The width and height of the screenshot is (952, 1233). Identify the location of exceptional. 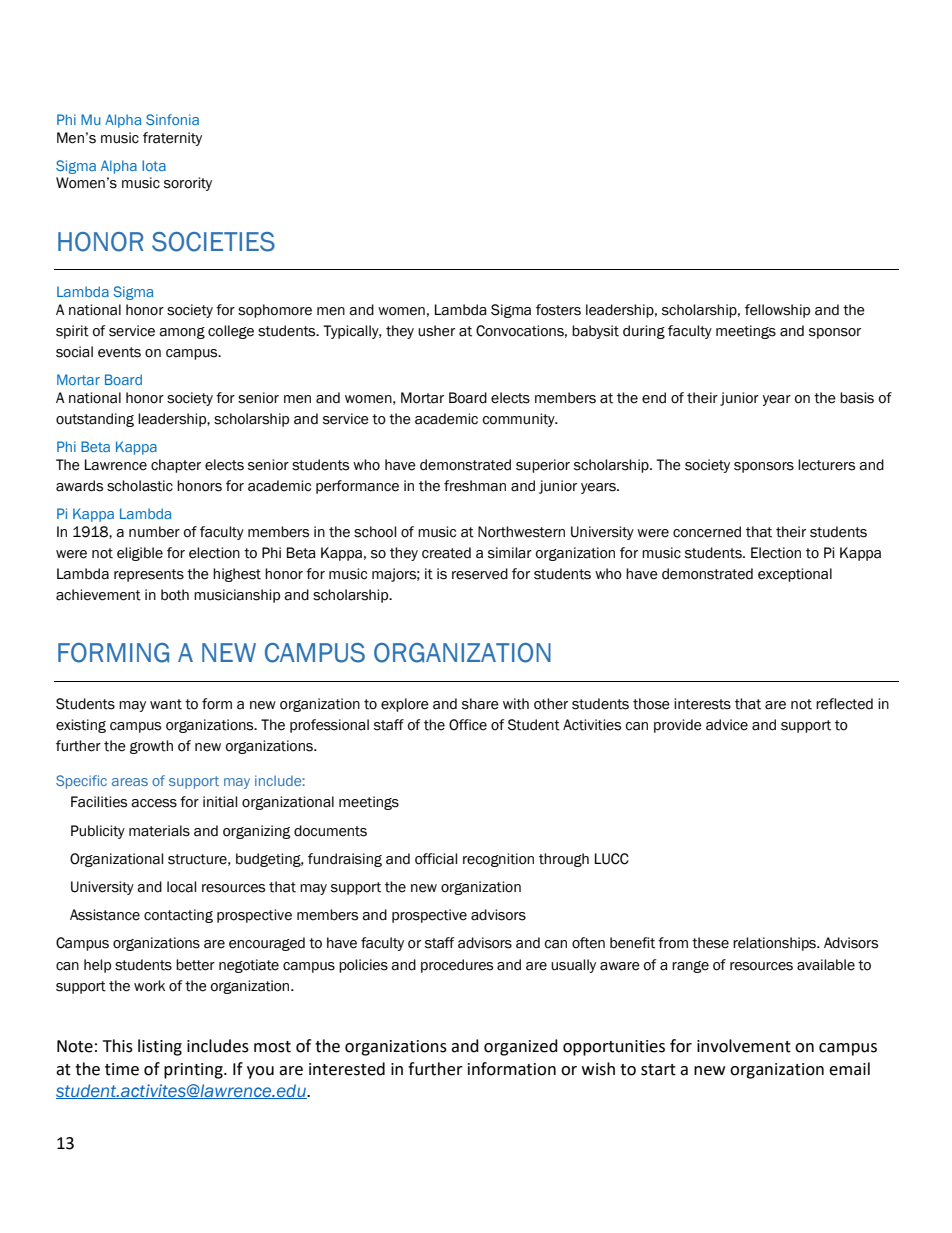
(795, 575).
